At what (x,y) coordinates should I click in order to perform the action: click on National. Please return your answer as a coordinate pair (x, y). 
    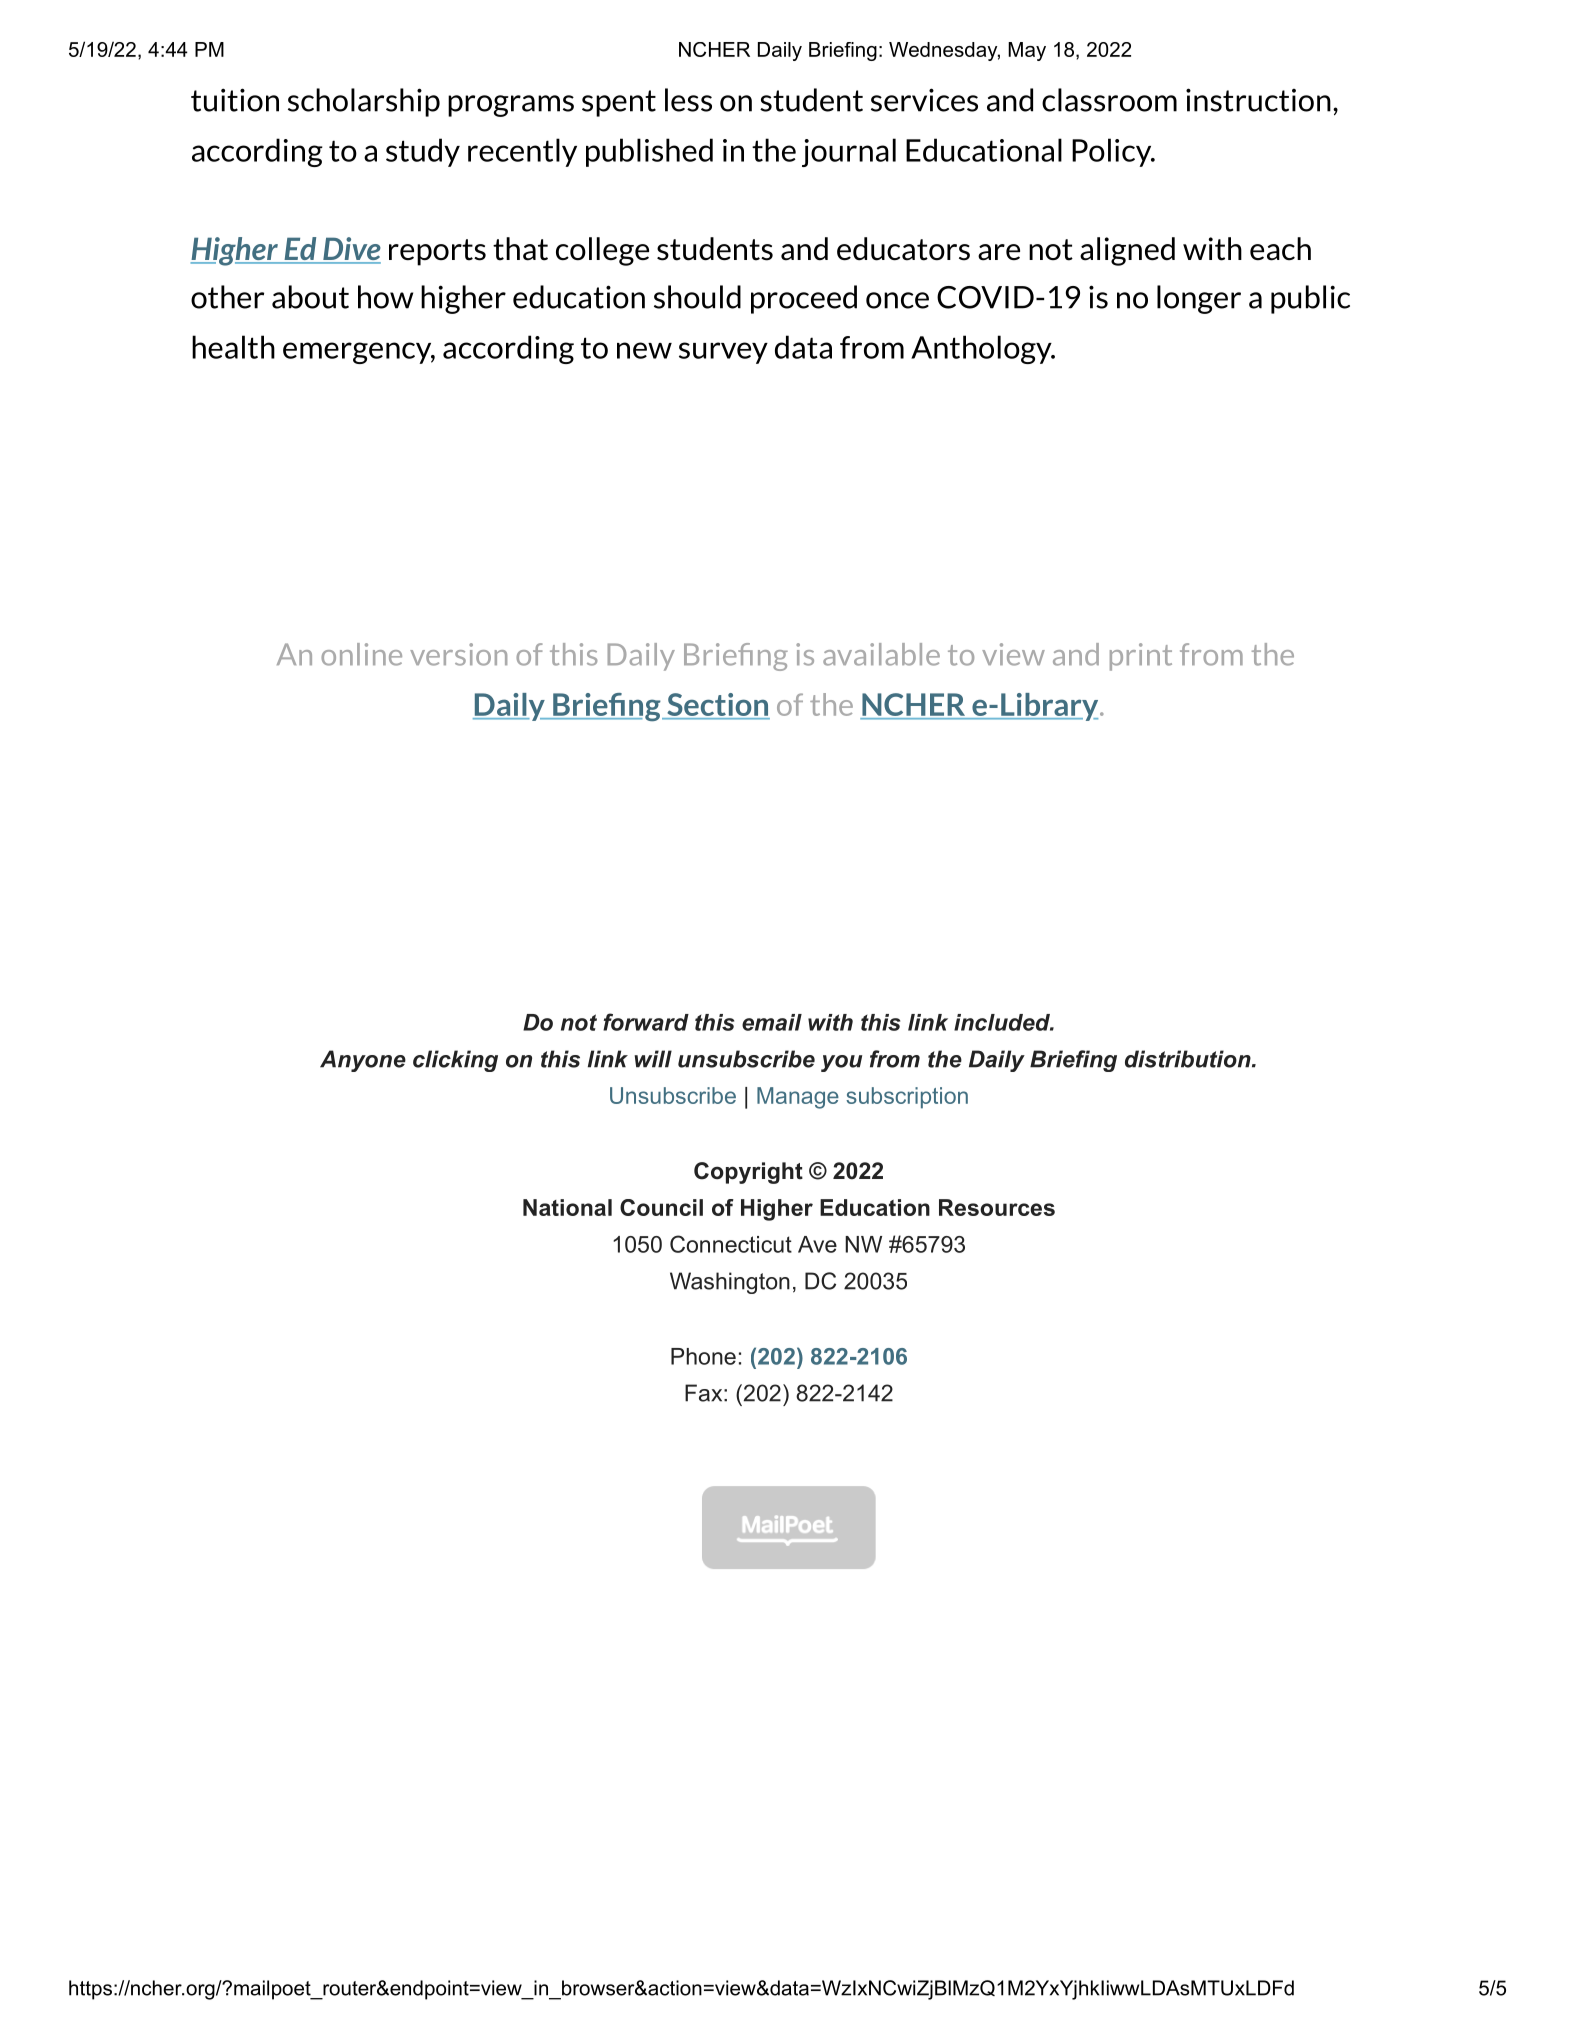
    Looking at the image, I should click on (567, 1207).
